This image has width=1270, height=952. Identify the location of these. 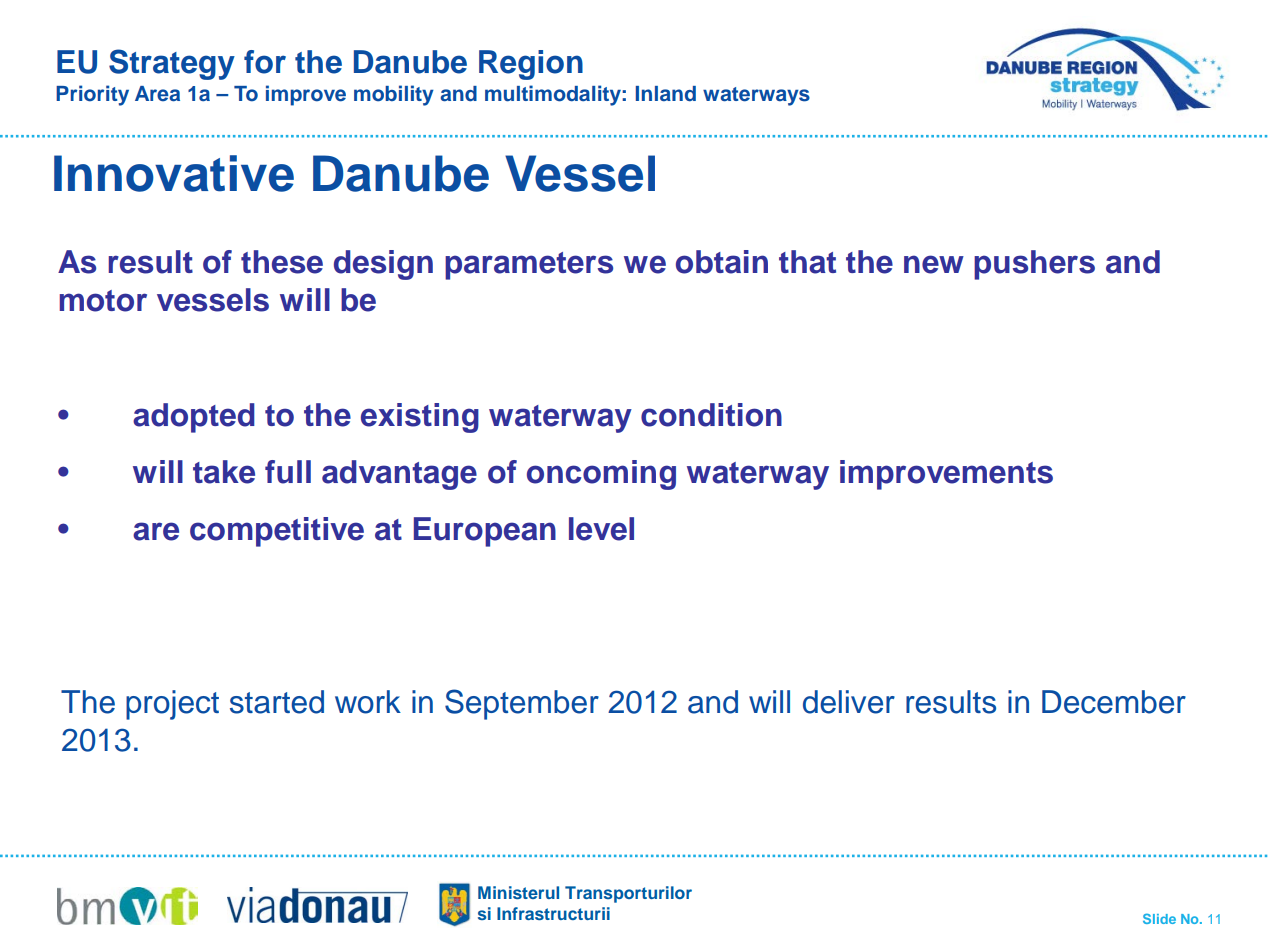
(282, 262).
